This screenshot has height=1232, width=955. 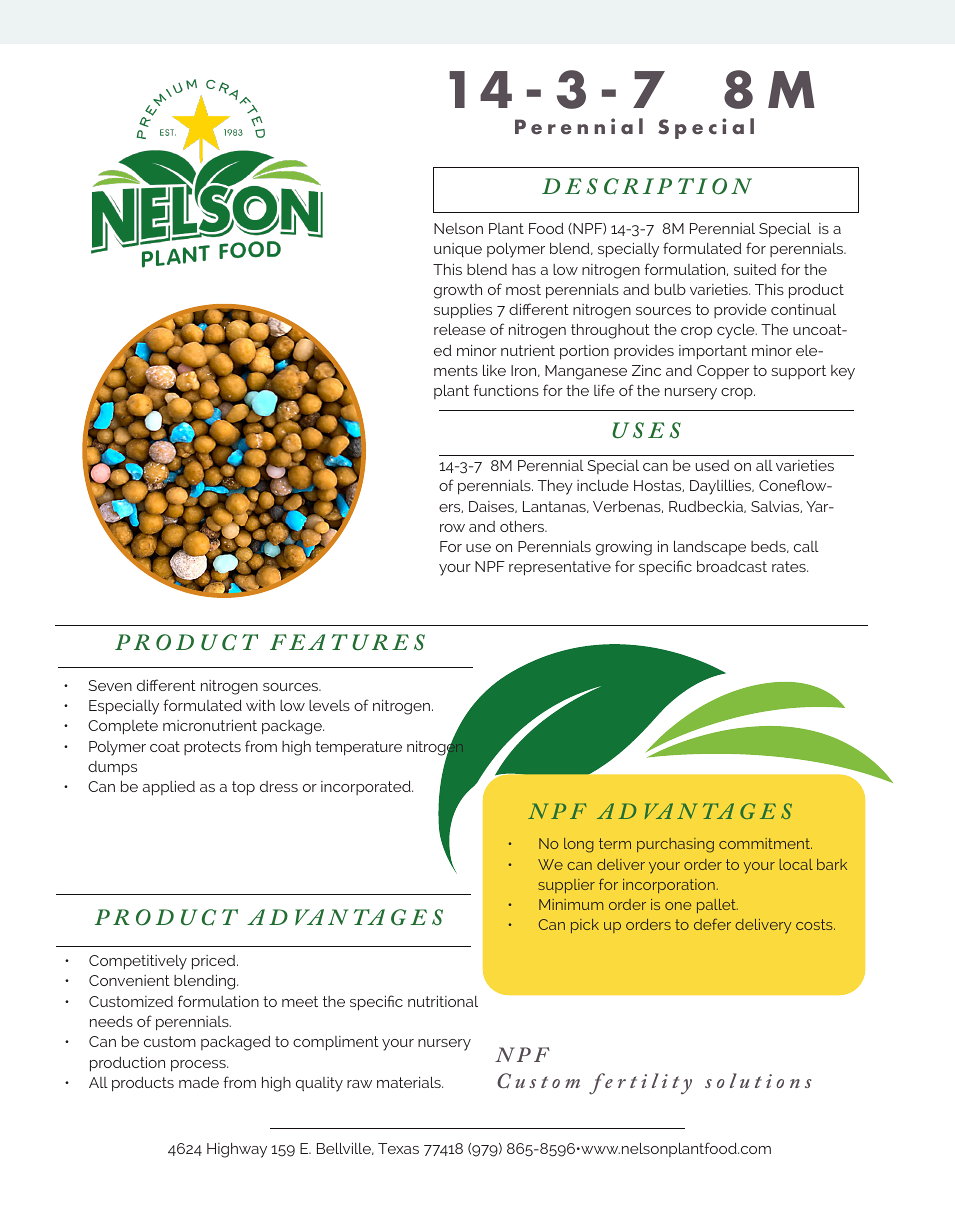 What do you see at coordinates (458, 250) in the screenshot?
I see `unique` at bounding box center [458, 250].
